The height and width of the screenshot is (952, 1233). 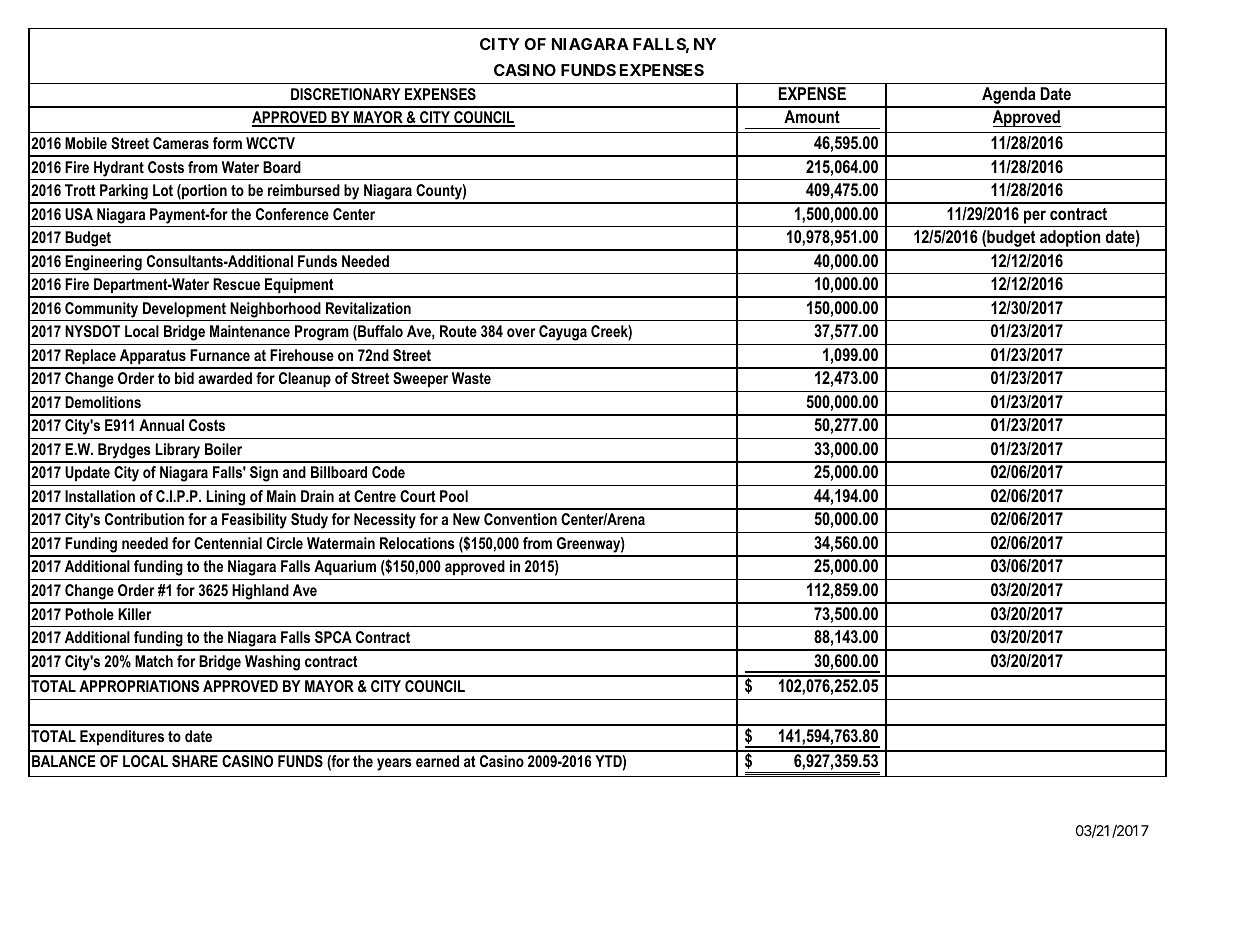 What do you see at coordinates (454, 496) in the screenshot?
I see `Pool` at bounding box center [454, 496].
